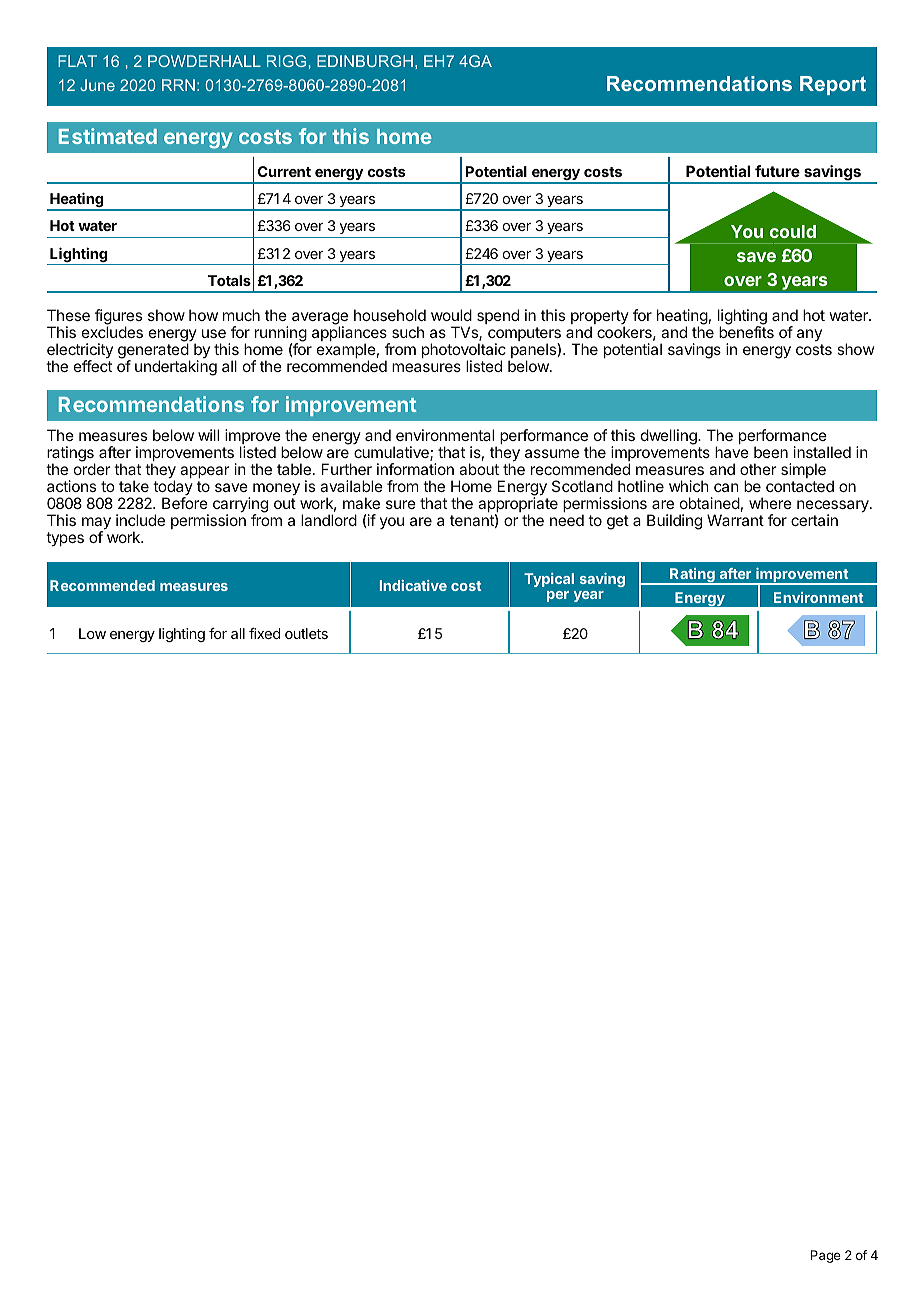 The width and height of the screenshot is (924, 1308). What do you see at coordinates (833, 85) in the screenshot?
I see `Report` at bounding box center [833, 85].
